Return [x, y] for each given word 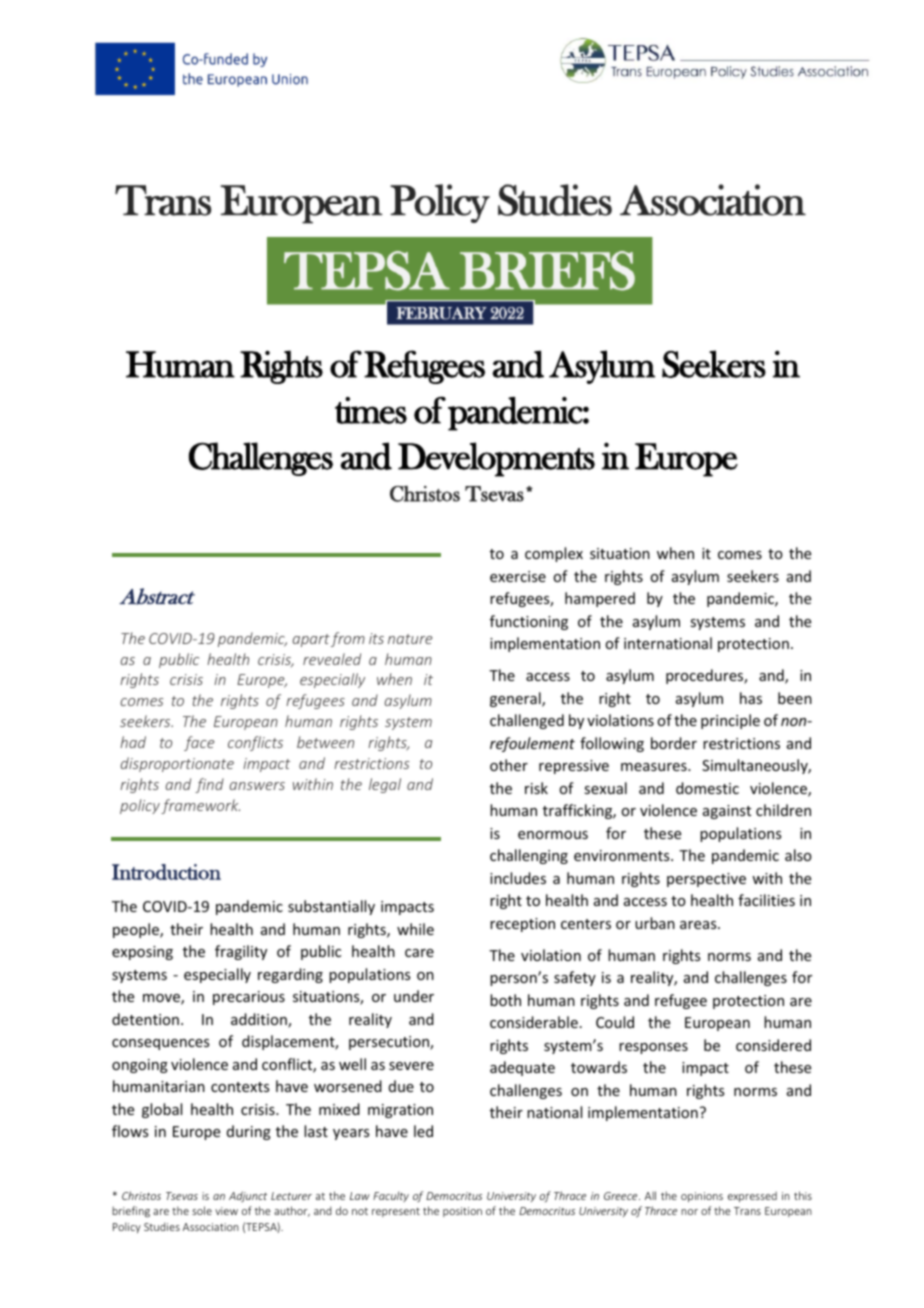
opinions [702, 1197]
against [727, 812]
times [371, 410]
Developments [496, 459]
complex [554, 554]
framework [200, 806]
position [462, 1212]
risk [536, 788]
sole [202, 1210]
